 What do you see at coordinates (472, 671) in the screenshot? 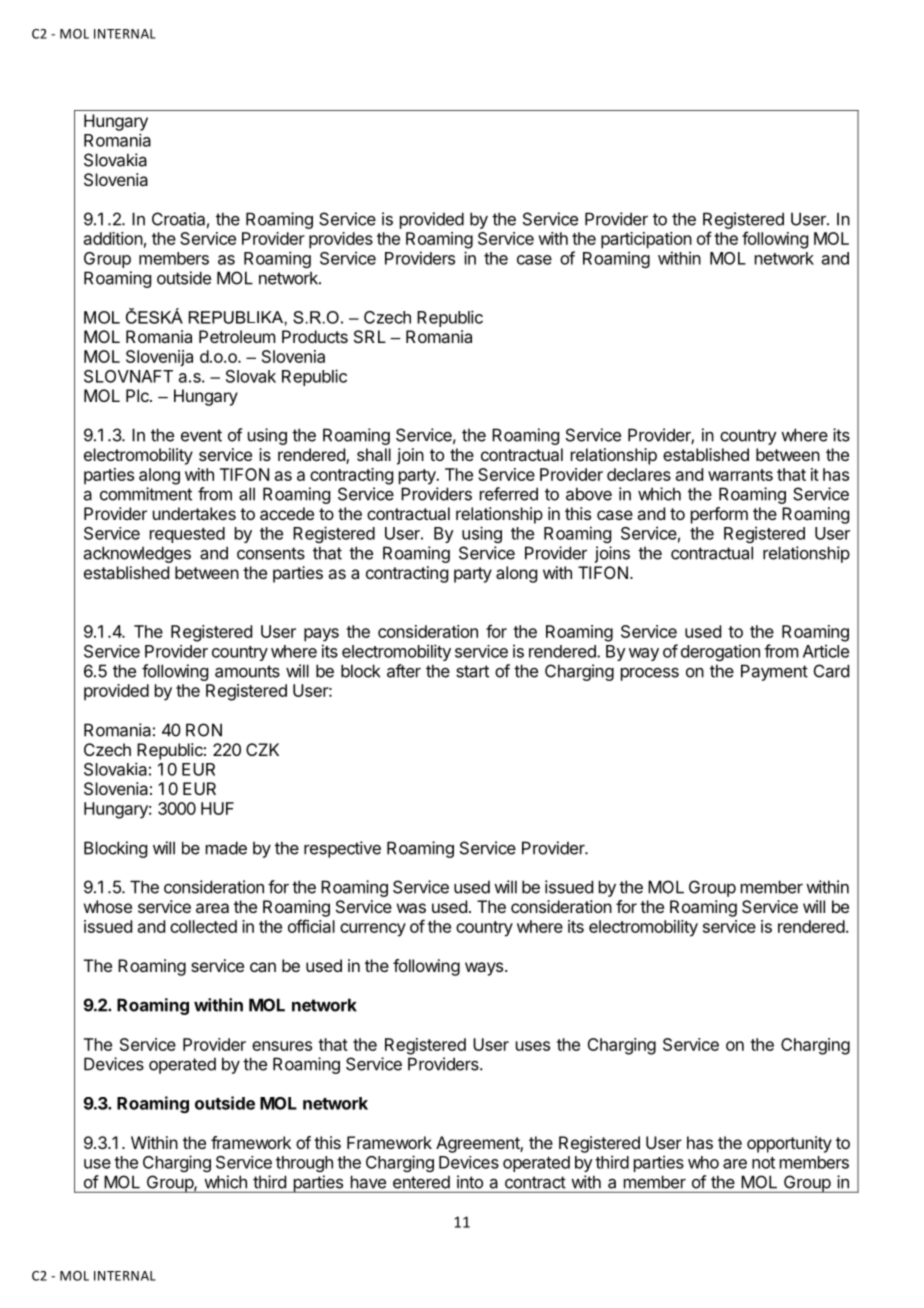
I see `start` at bounding box center [472, 671].
